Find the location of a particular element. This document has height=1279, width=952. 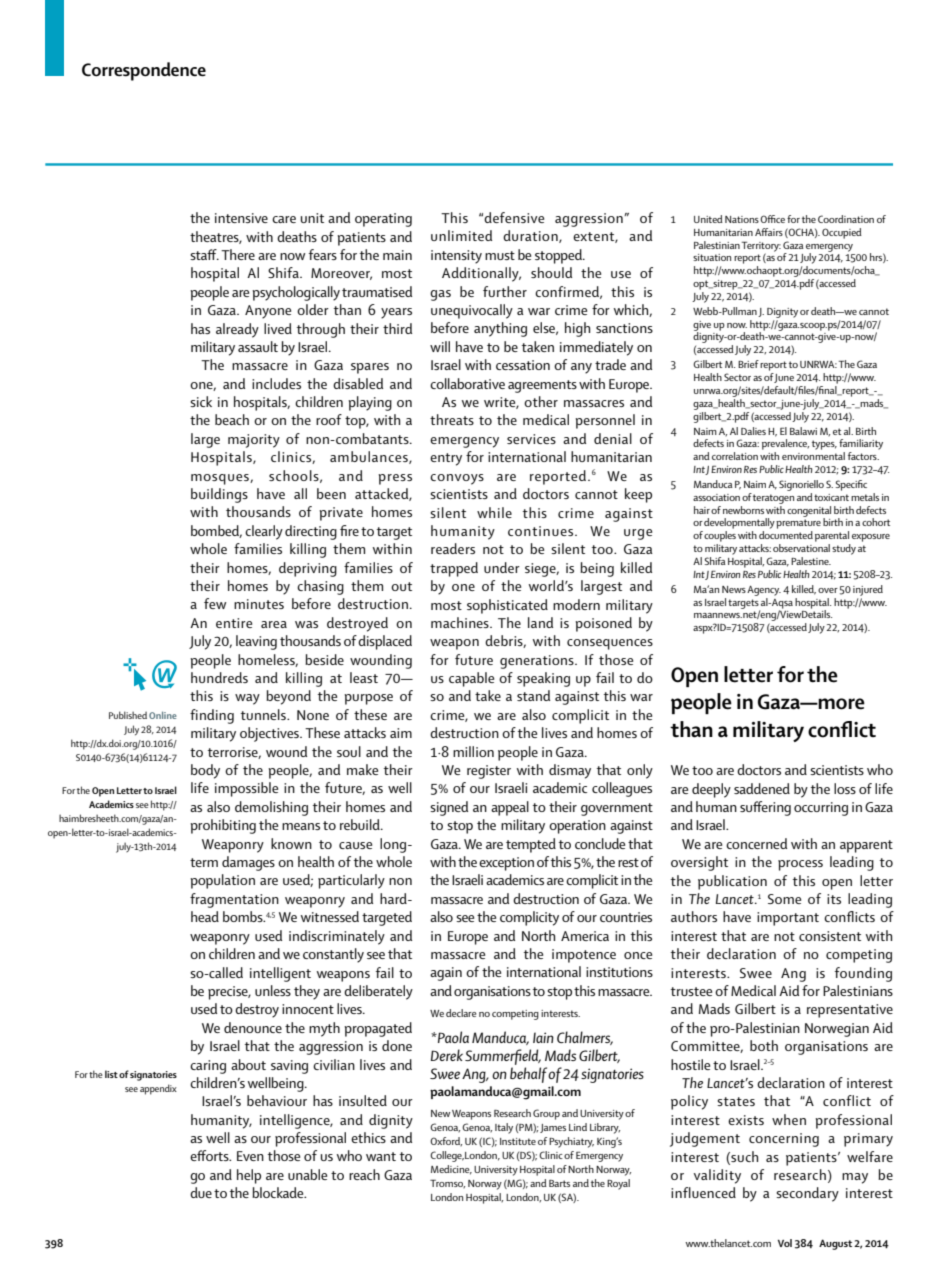

Correspondence is located at coordinates (144, 71).
